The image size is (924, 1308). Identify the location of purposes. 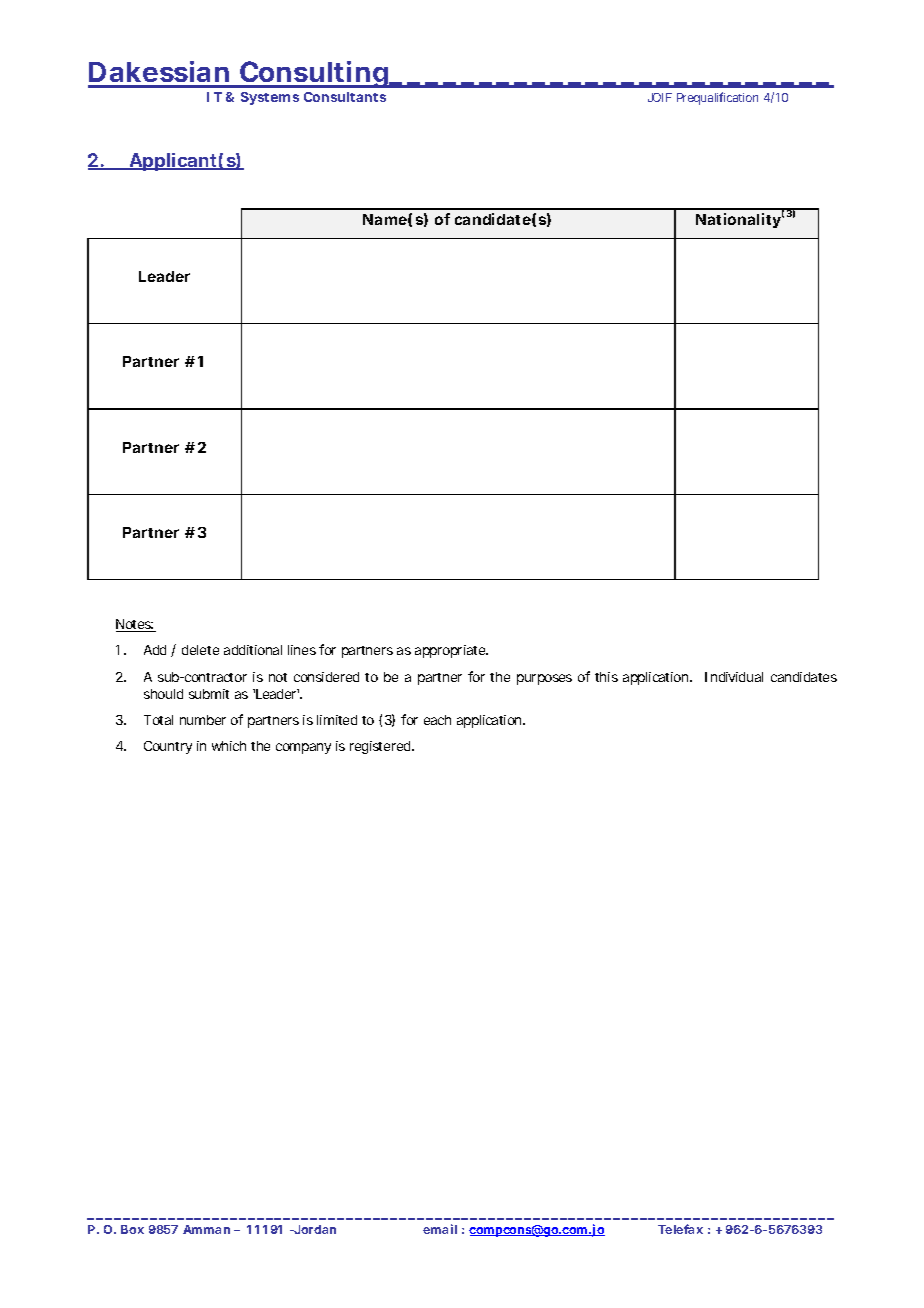
(544, 679).
